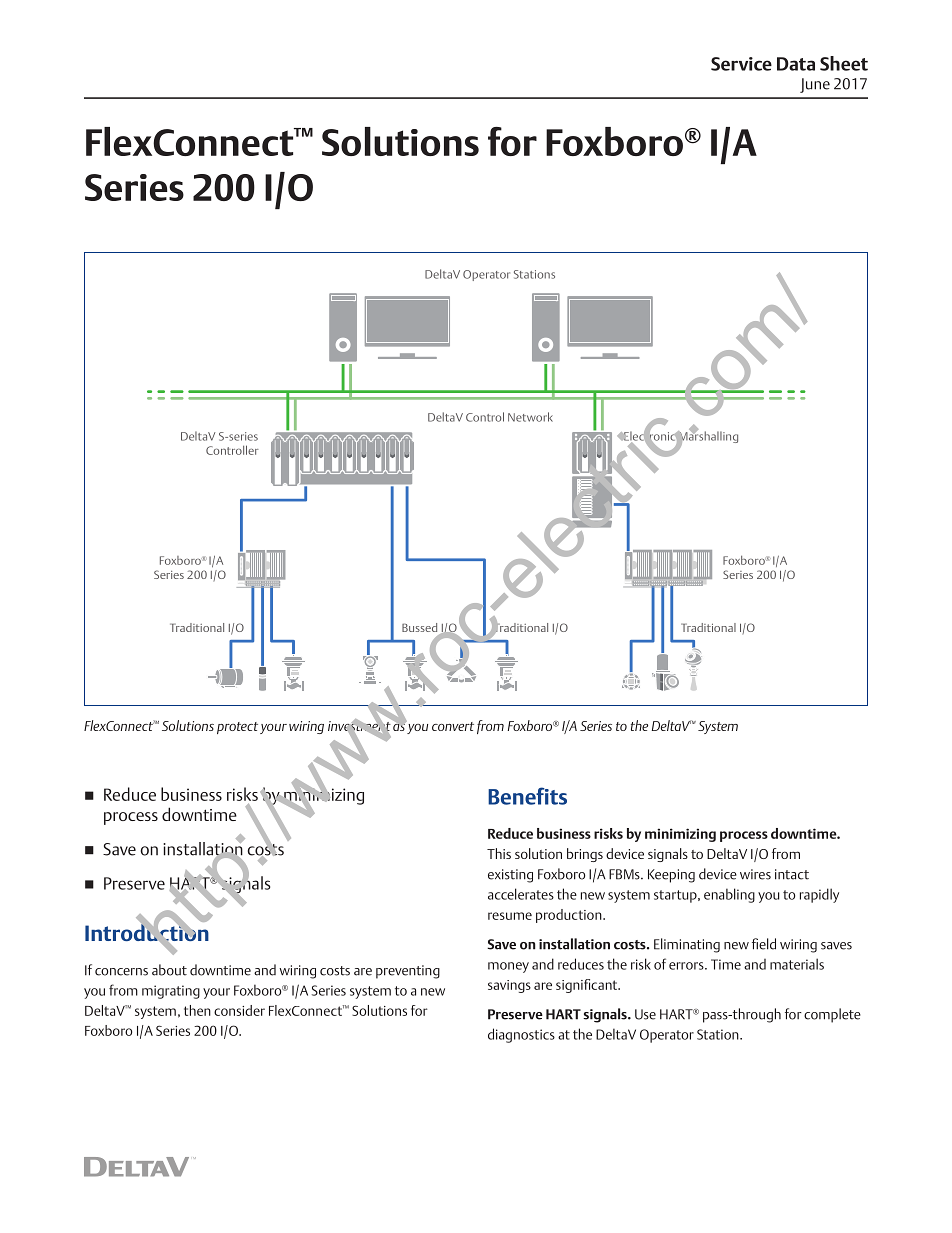 The image size is (952, 1233). I want to click on Service, so click(741, 64).
